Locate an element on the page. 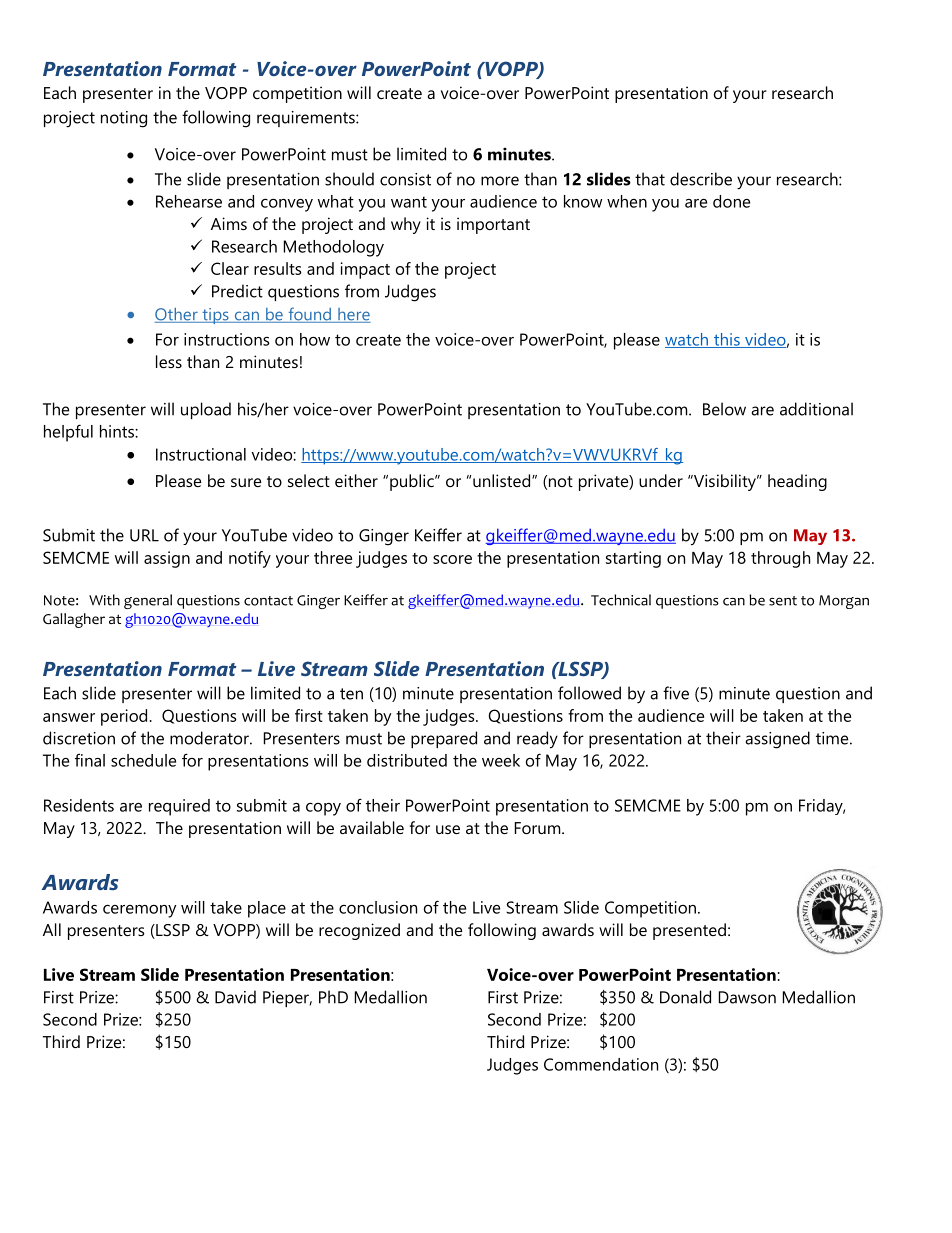 This image has height=1233, width=952. prepared is located at coordinates (444, 739).
